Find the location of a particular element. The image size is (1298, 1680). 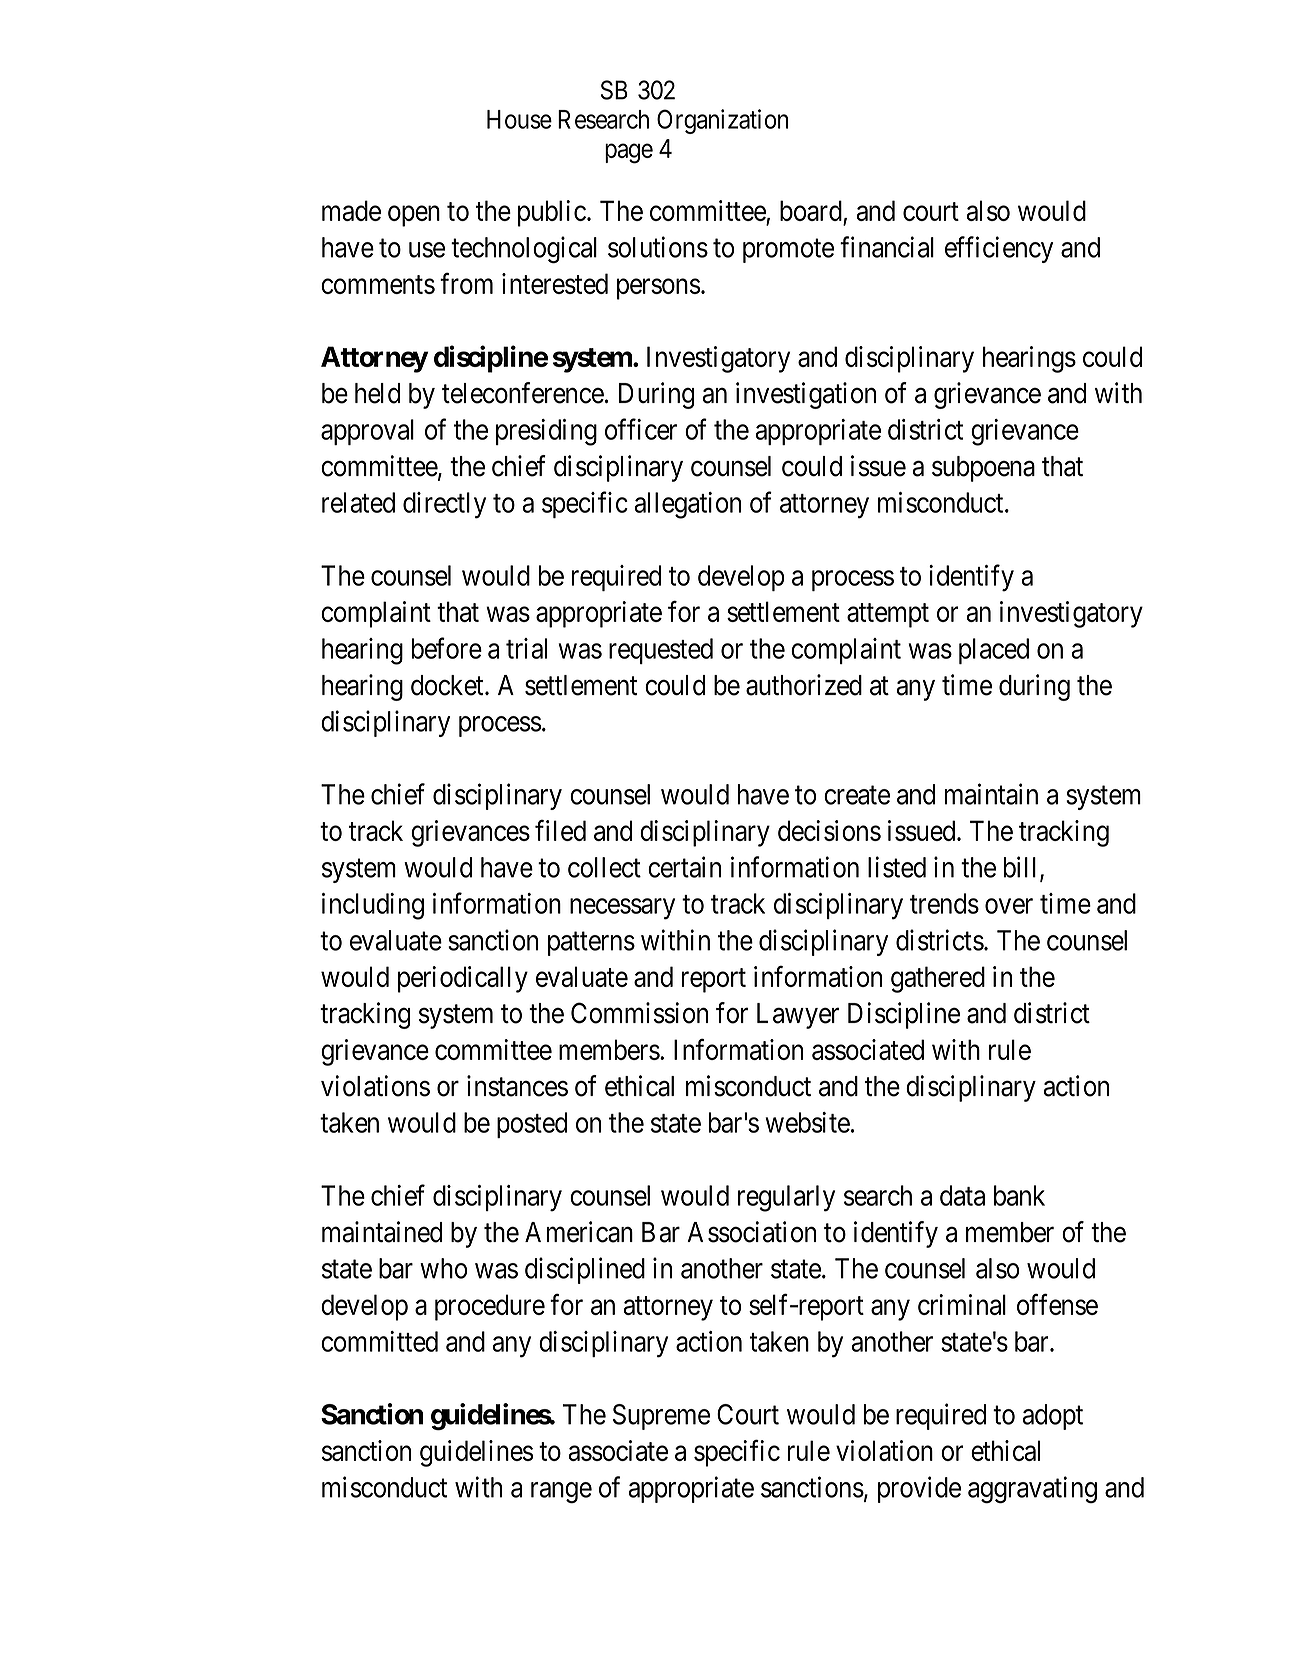

open is located at coordinates (414, 216).
